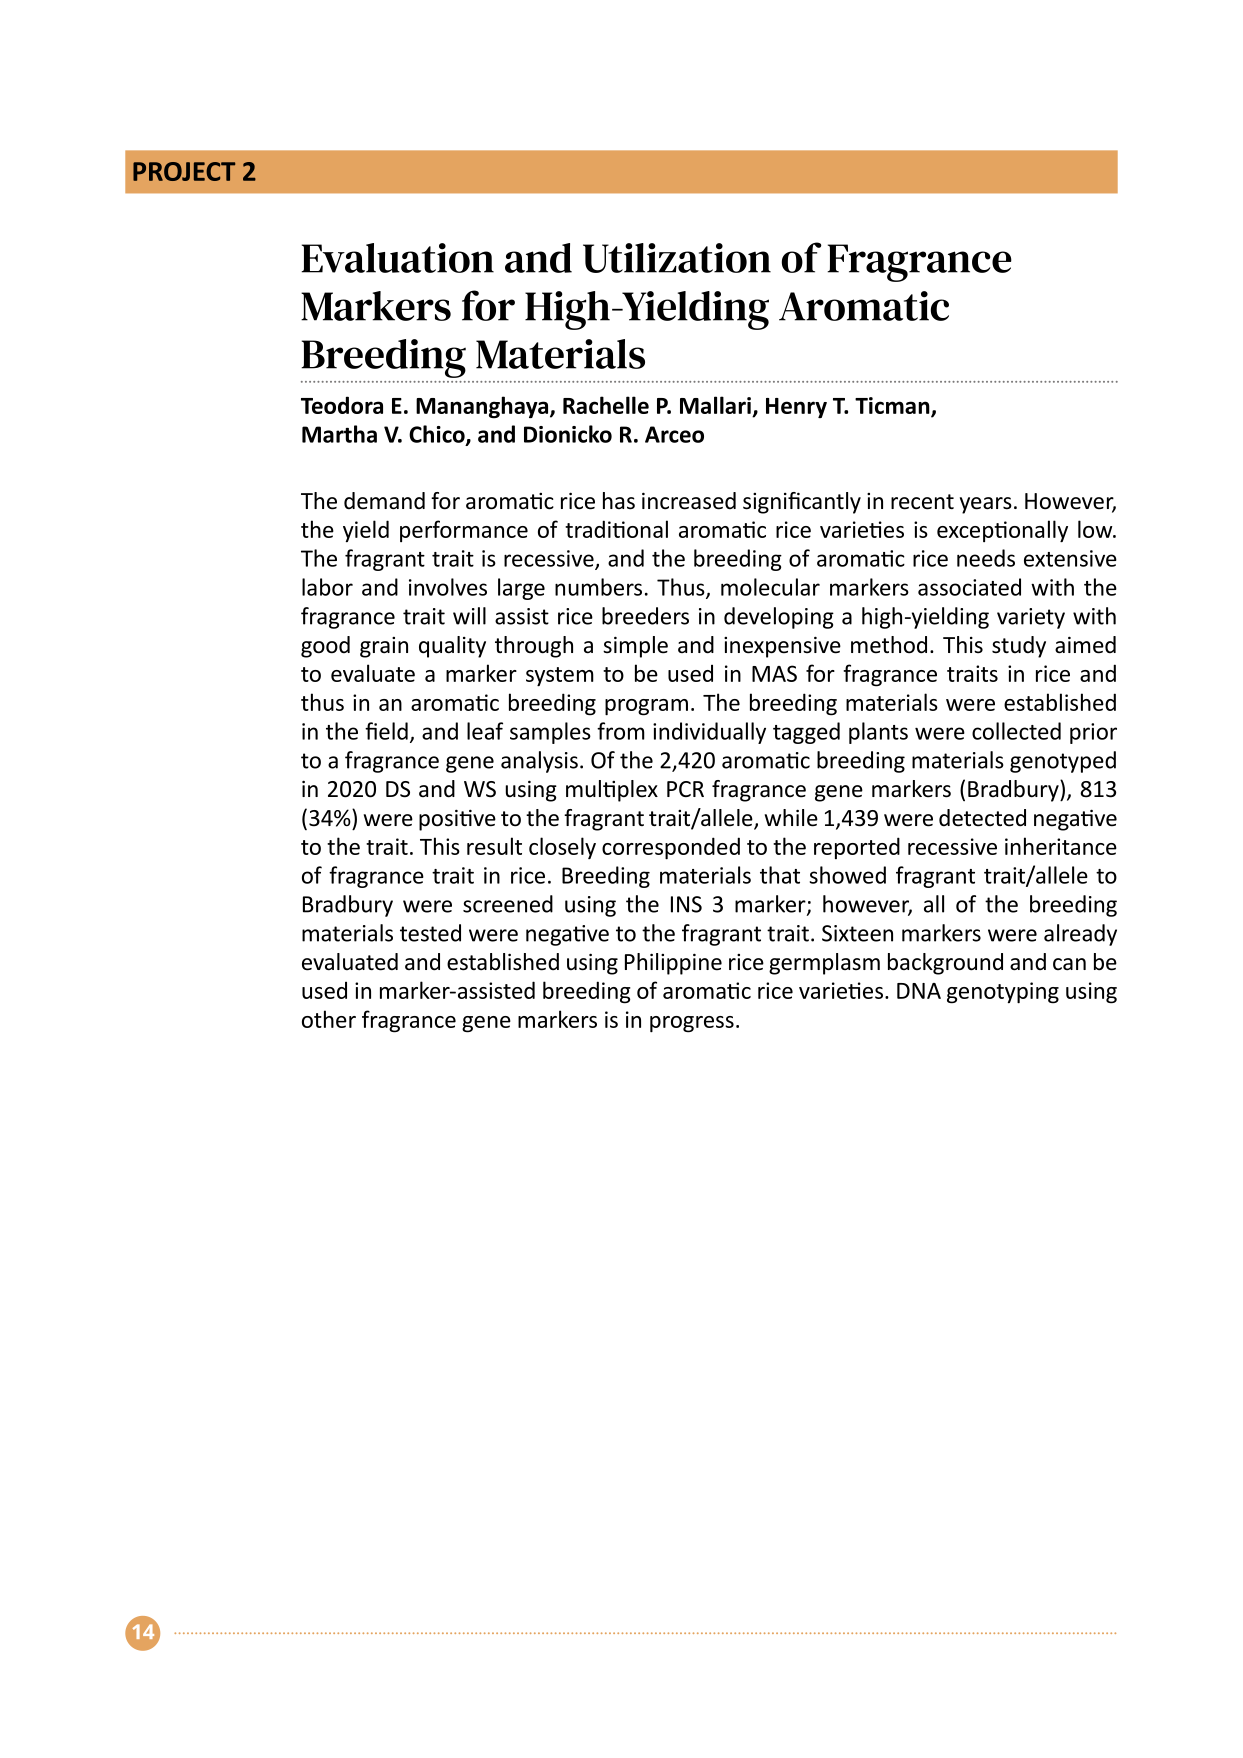 The width and height of the screenshot is (1243, 1758). What do you see at coordinates (986, 505) in the screenshot?
I see `years` at bounding box center [986, 505].
